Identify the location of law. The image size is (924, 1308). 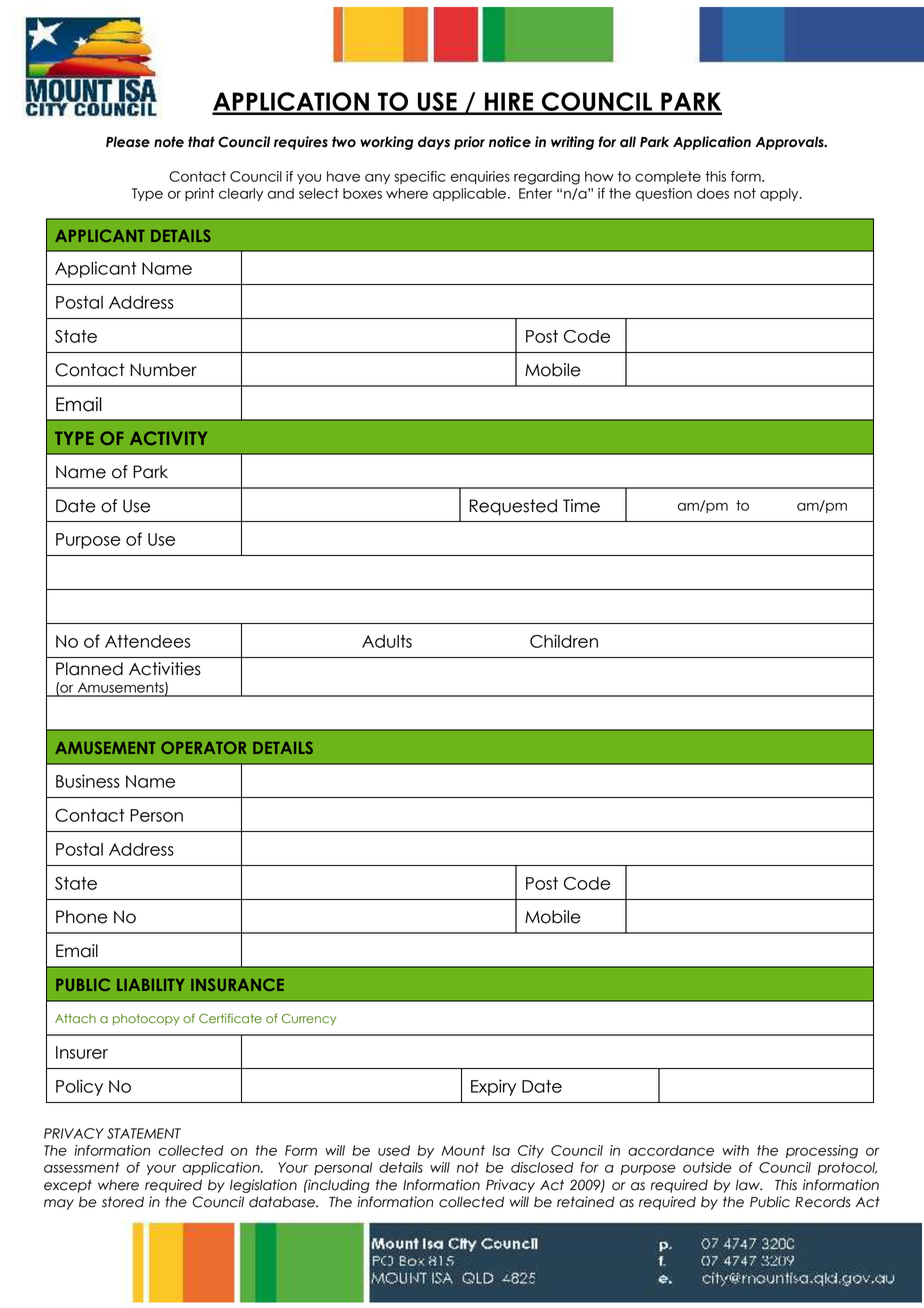
(749, 1185).
